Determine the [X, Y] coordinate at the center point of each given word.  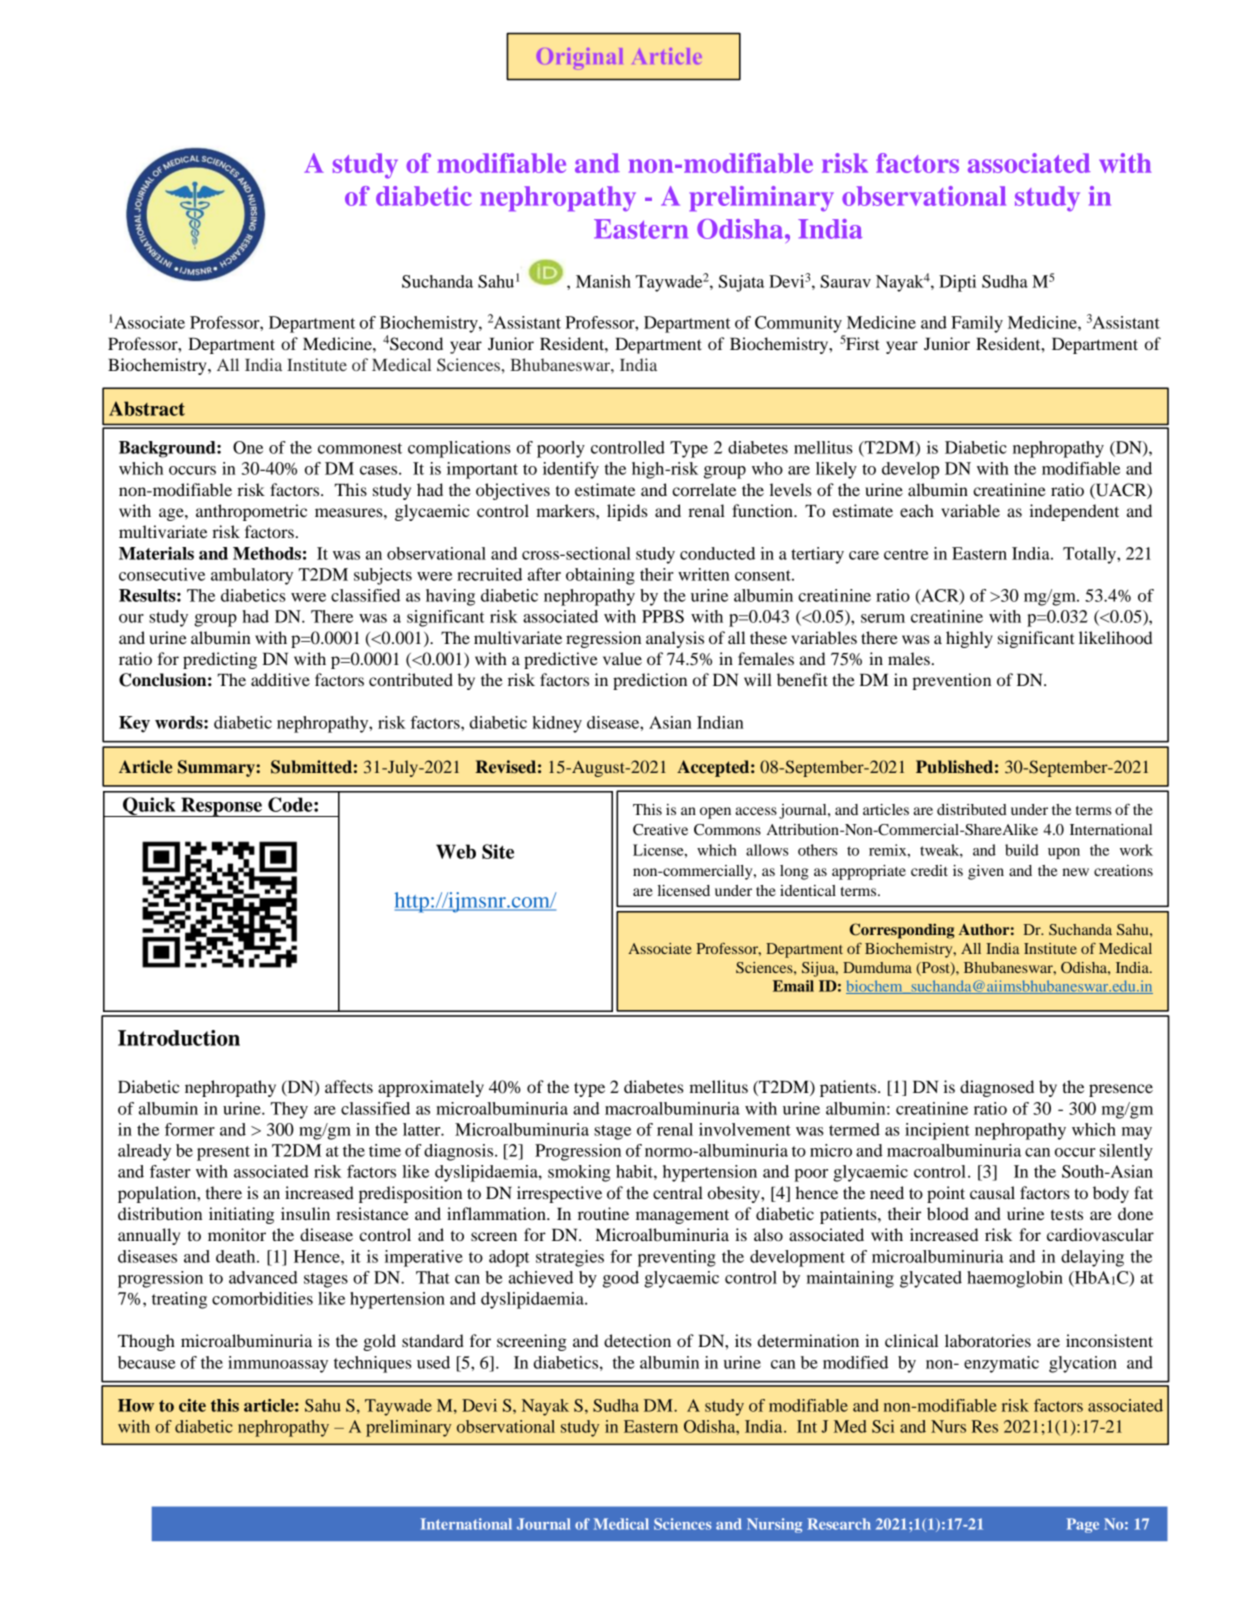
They [289, 1110]
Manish [603, 281]
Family [977, 324]
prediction [650, 681]
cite [192, 1405]
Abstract [147, 408]
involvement [745, 1129]
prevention [951, 681]
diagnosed [997, 1088]
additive [280, 679]
